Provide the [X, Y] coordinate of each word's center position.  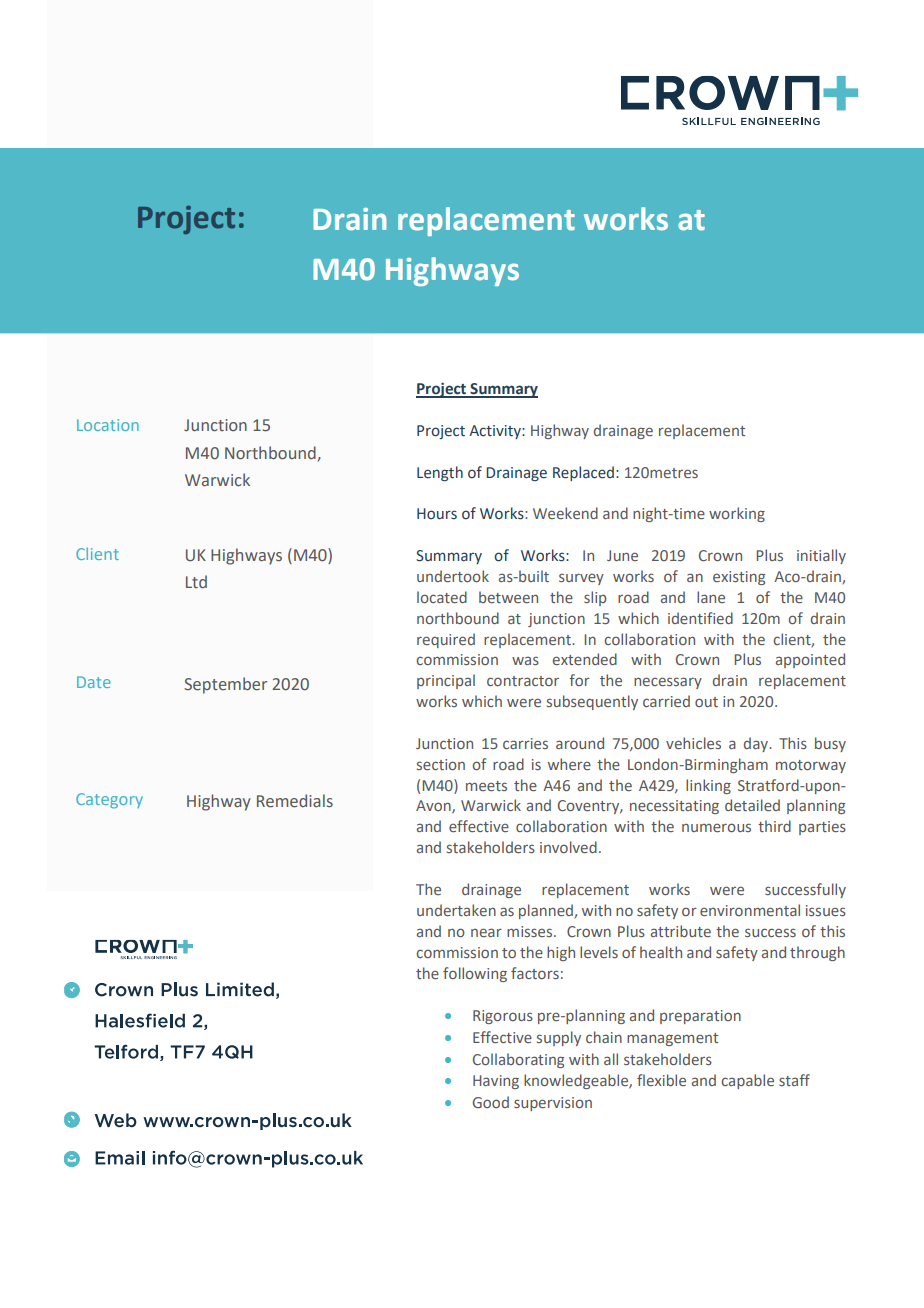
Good [490, 1102]
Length [440, 473]
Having [496, 1082]
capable [747, 1081]
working [737, 514]
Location [108, 425]
